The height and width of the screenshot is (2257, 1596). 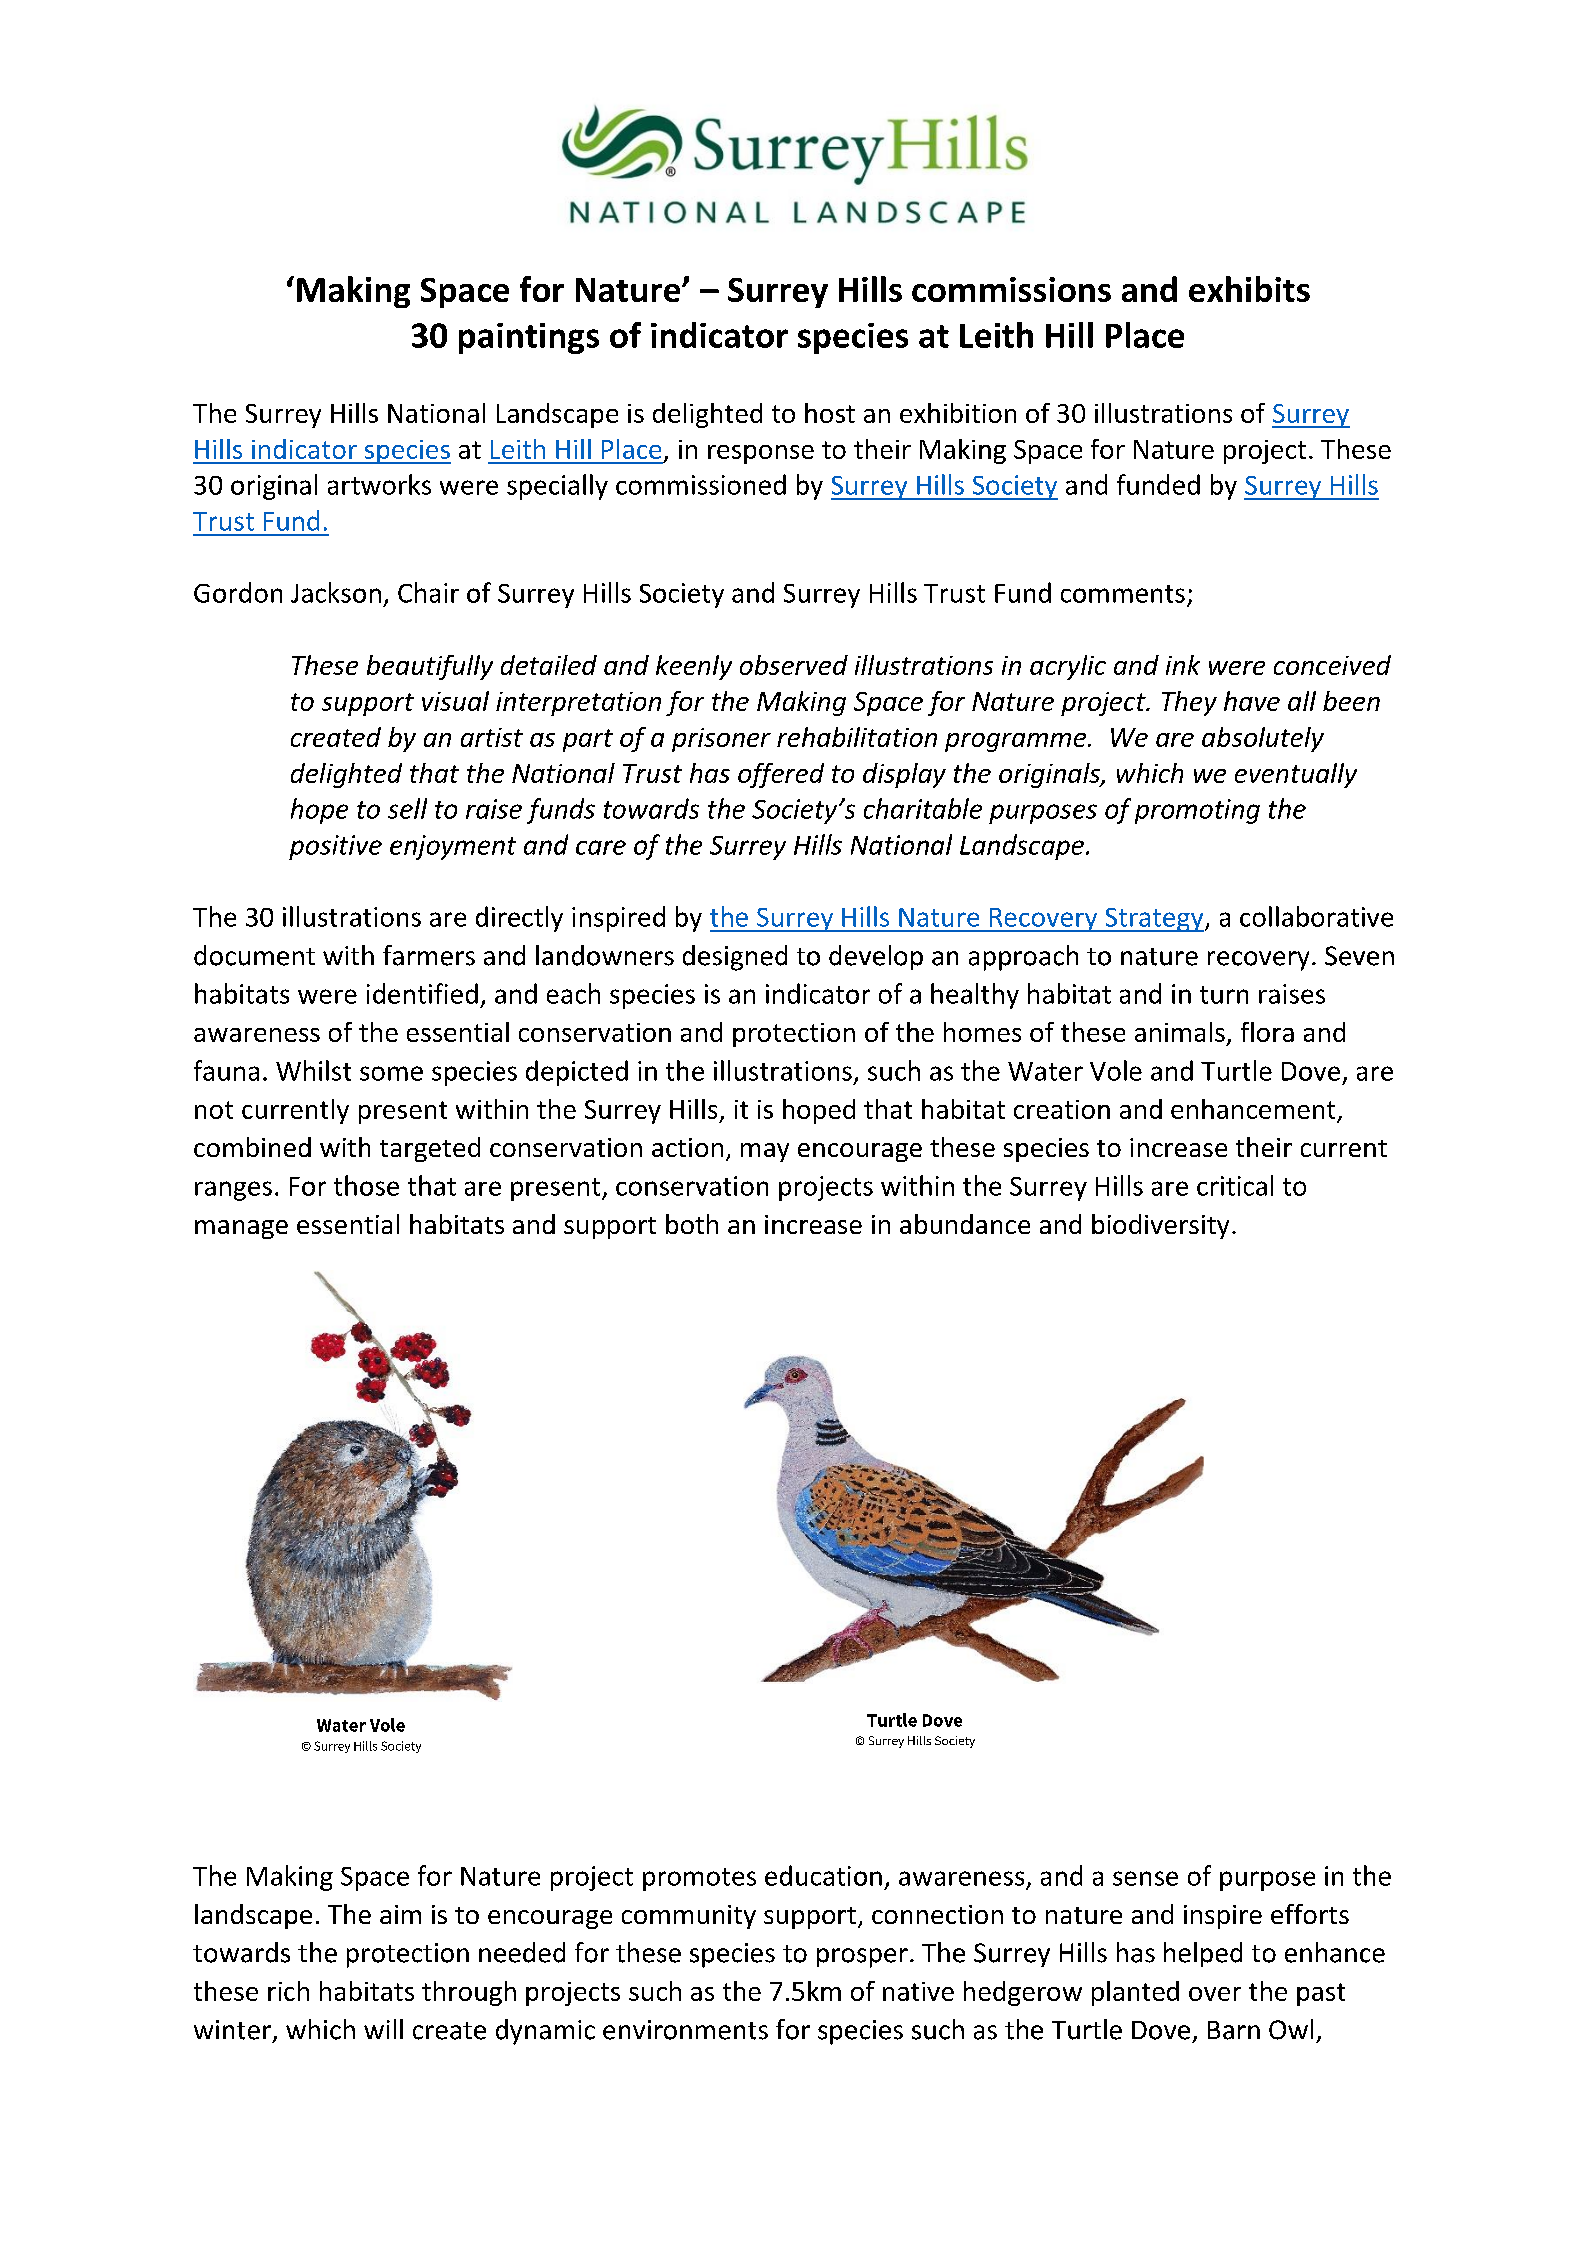 What do you see at coordinates (1235, 1185) in the screenshot?
I see `critical` at bounding box center [1235, 1185].
